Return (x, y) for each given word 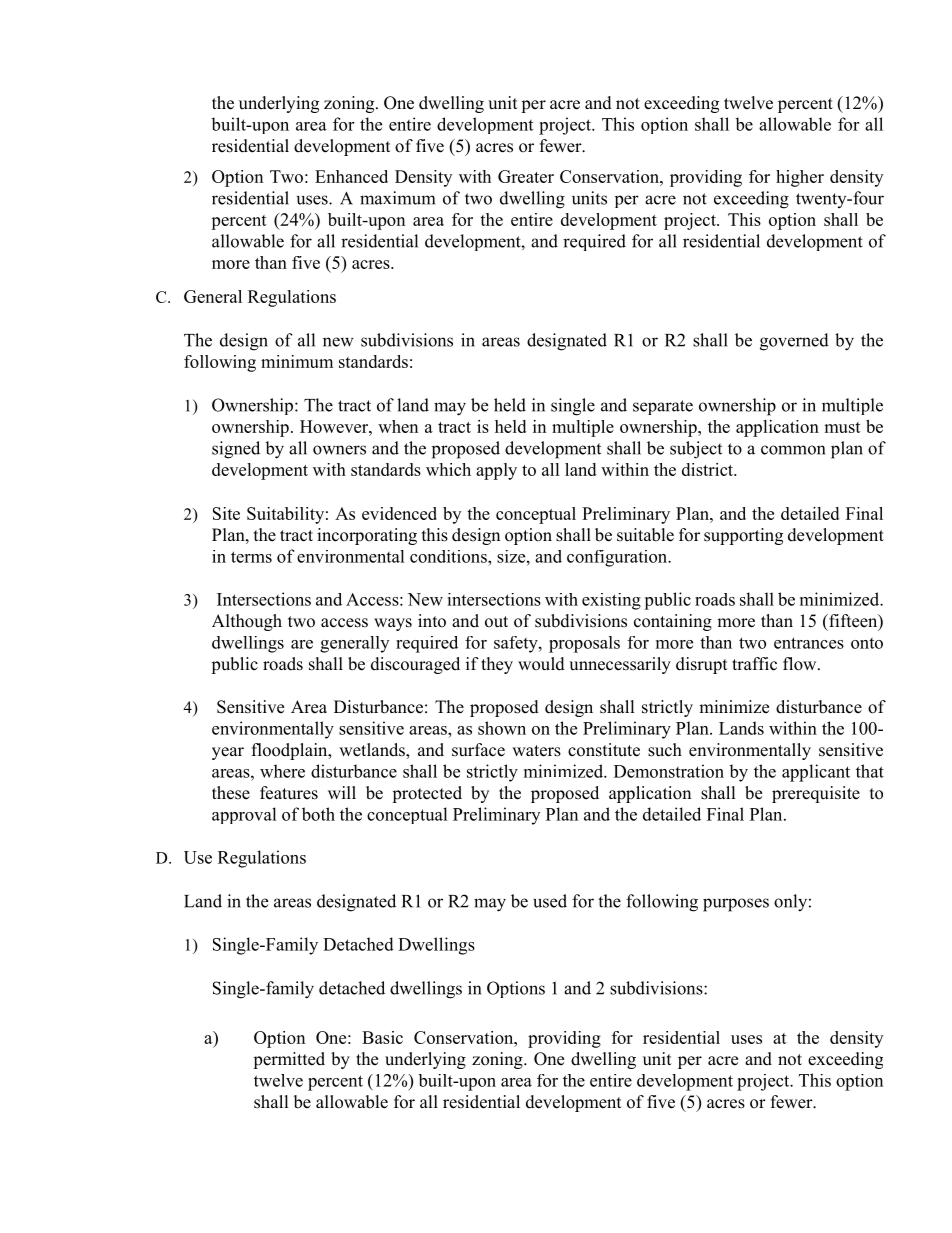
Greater (526, 176)
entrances (809, 643)
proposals (584, 644)
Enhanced (351, 176)
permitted (289, 1060)
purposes (736, 905)
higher (800, 178)
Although (247, 622)
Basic (382, 1037)
